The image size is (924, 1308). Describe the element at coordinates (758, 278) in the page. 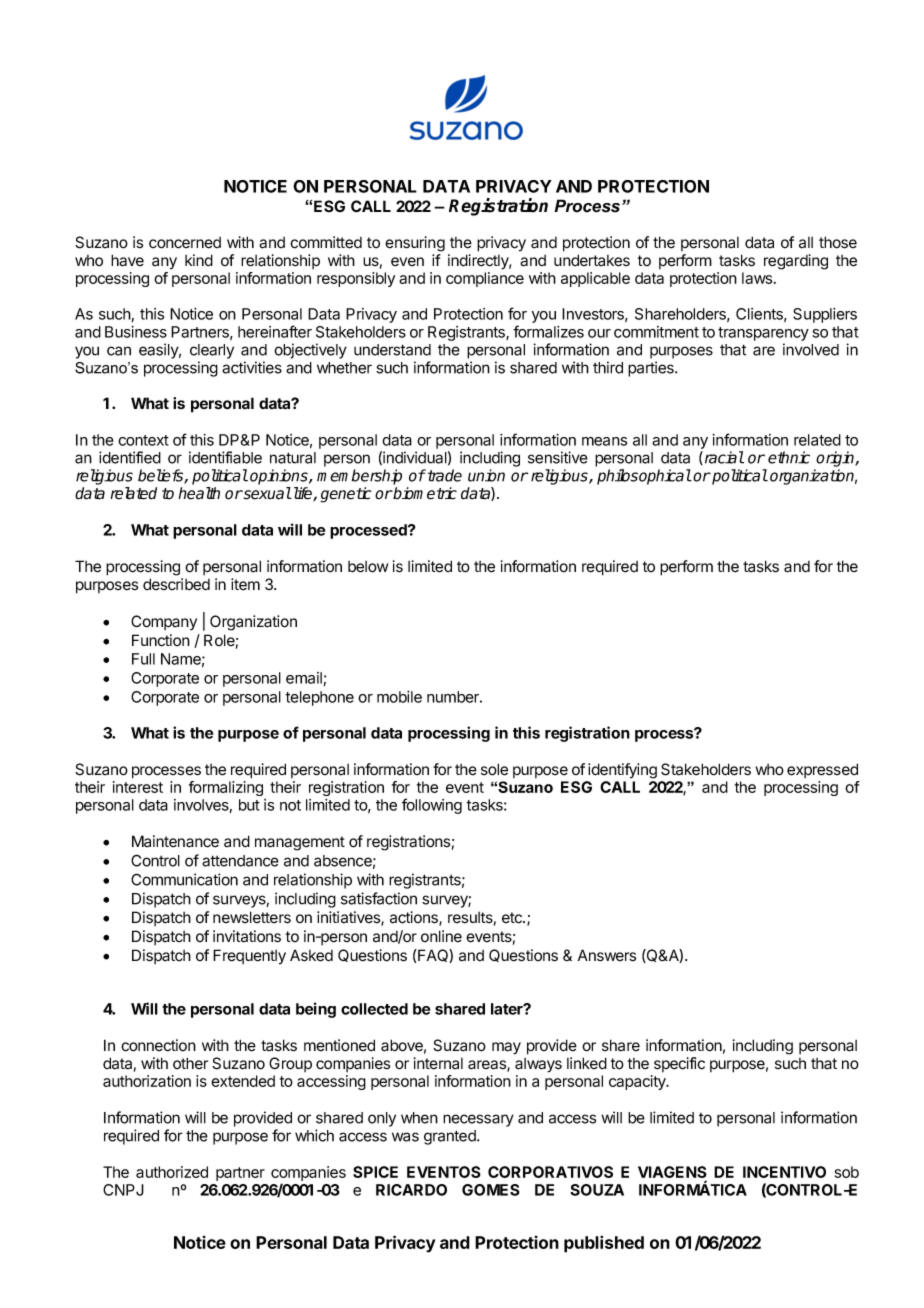

I see `laws` at that location.
